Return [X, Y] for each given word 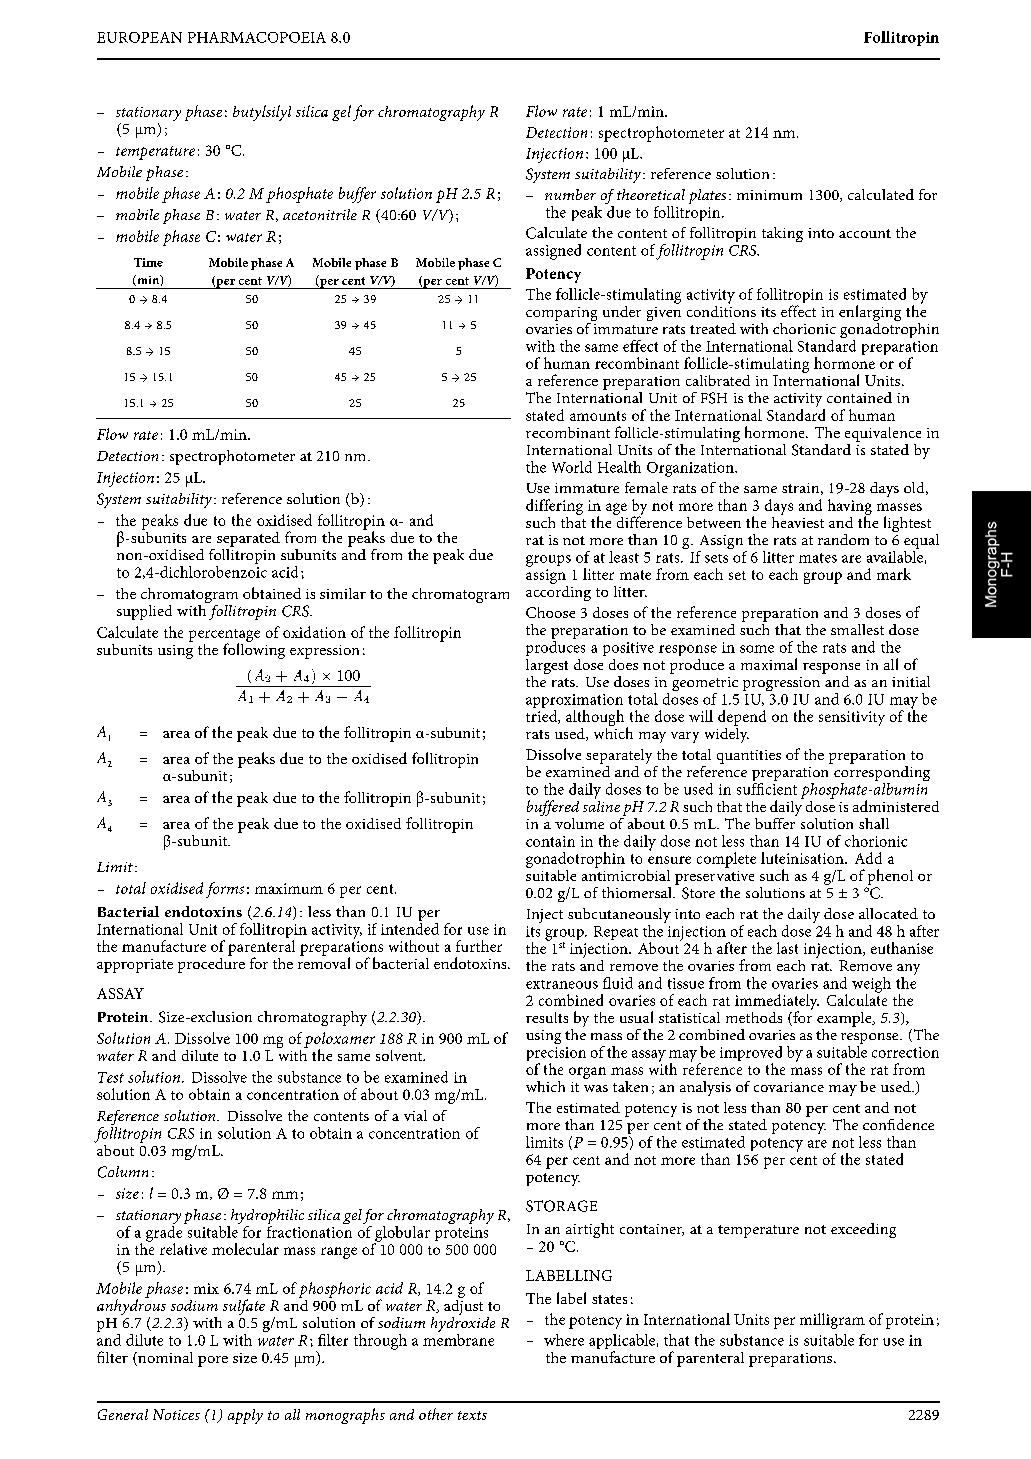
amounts [598, 416]
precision [556, 1055]
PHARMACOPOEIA [257, 37]
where [564, 1340]
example [845, 1019]
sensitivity [852, 718]
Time [148, 262]
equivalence [883, 434]
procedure [211, 964]
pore [213, 1361]
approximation [574, 702]
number [570, 194]
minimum [769, 195]
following [254, 650]
